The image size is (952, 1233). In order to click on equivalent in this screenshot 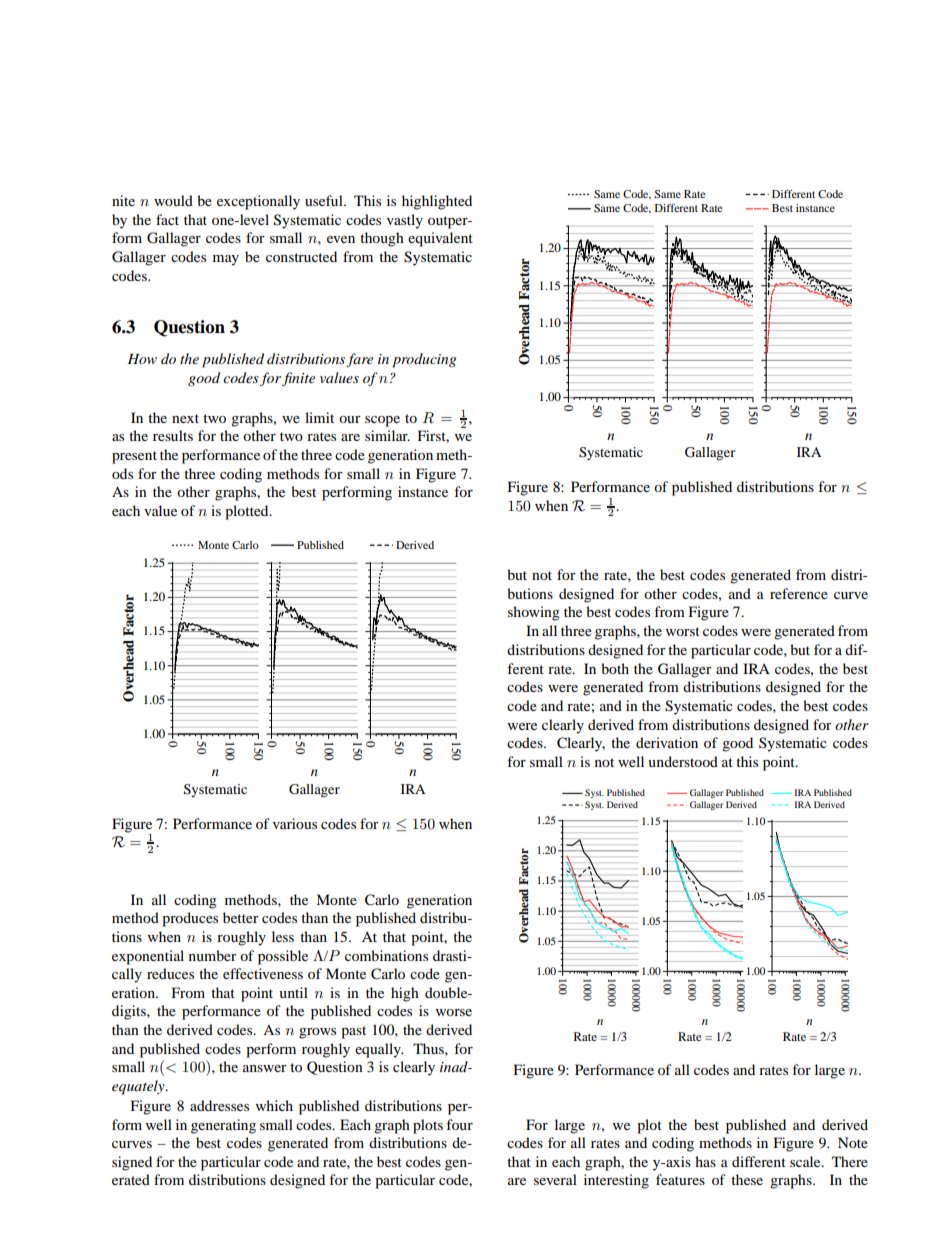, I will do `click(440, 239)`.
